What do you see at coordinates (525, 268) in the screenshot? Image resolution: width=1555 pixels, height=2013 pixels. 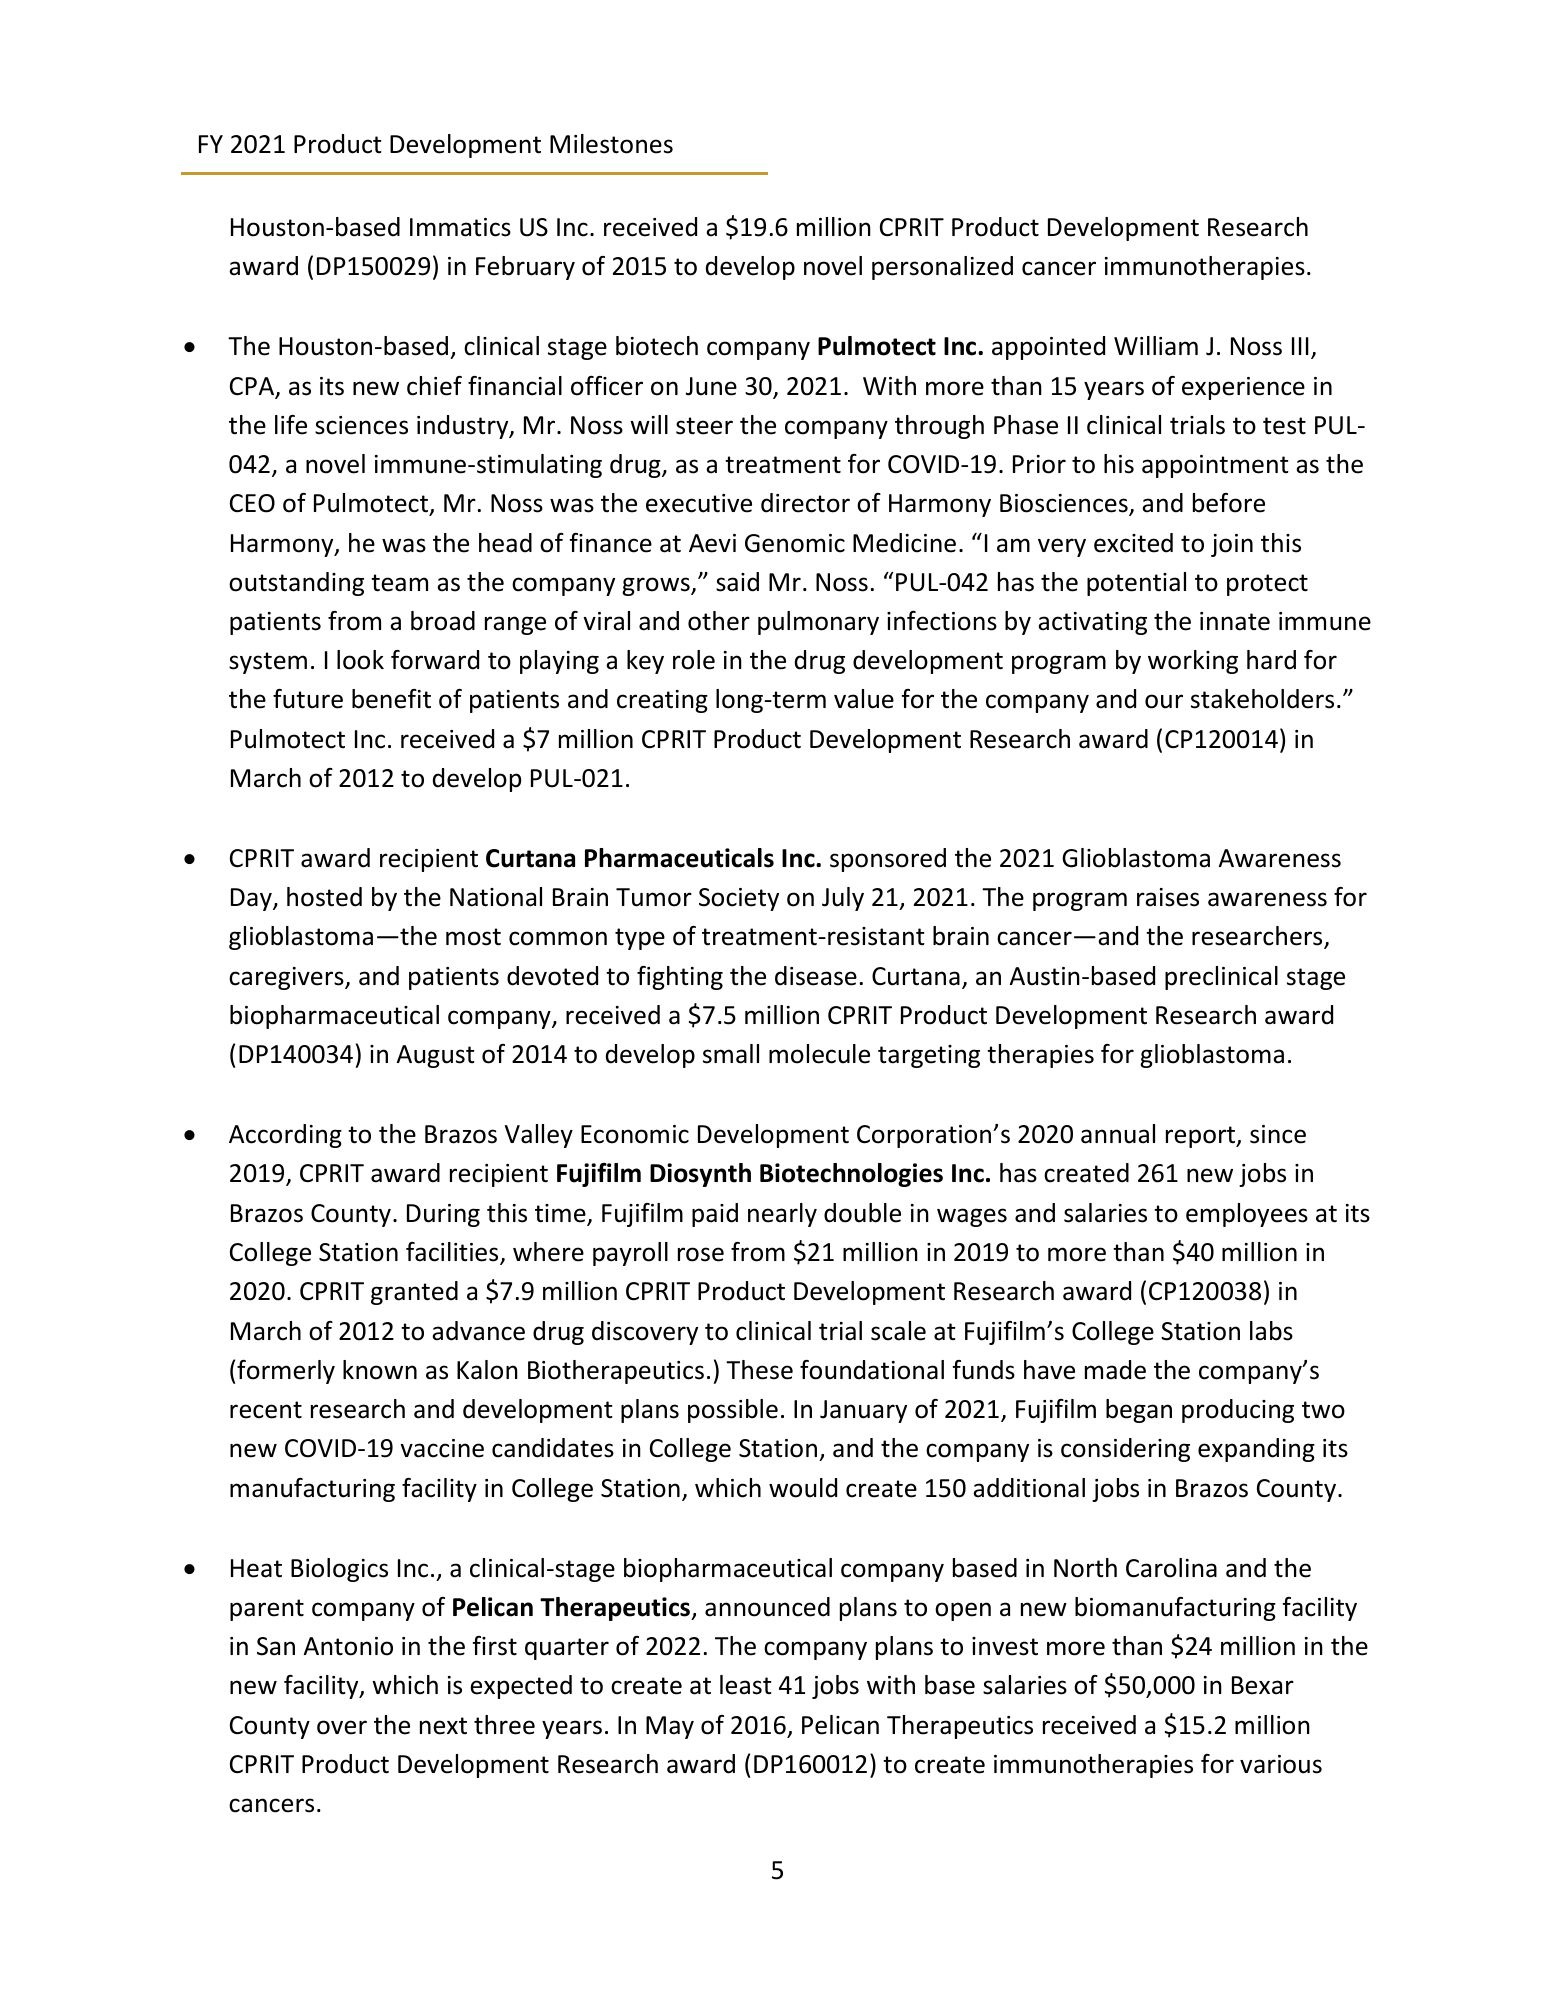 I see `February` at bounding box center [525, 268].
